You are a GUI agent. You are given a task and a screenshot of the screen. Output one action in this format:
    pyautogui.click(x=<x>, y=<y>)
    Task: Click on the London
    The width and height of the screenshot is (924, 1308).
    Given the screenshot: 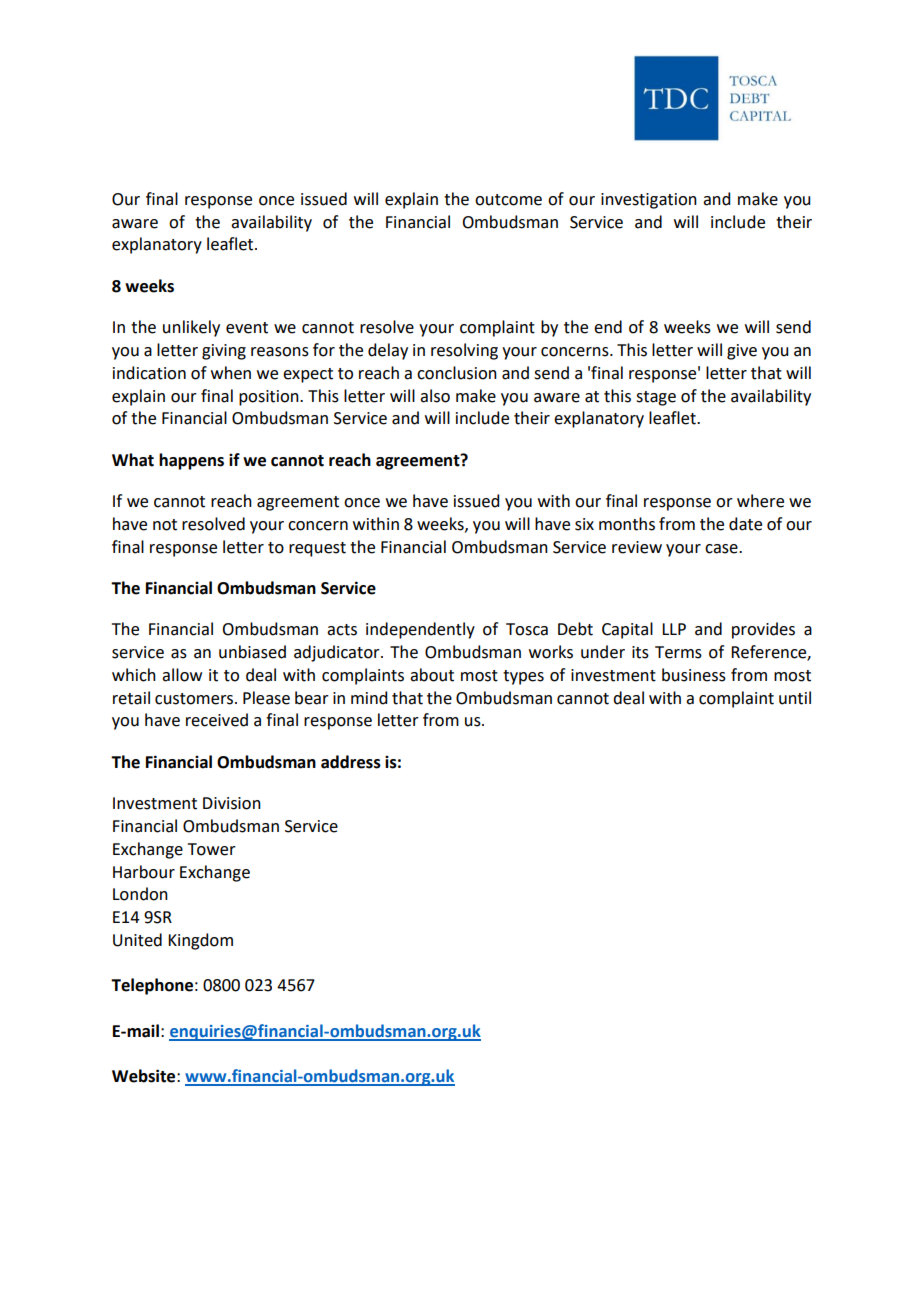 What is the action you would take?
    pyautogui.click(x=140, y=894)
